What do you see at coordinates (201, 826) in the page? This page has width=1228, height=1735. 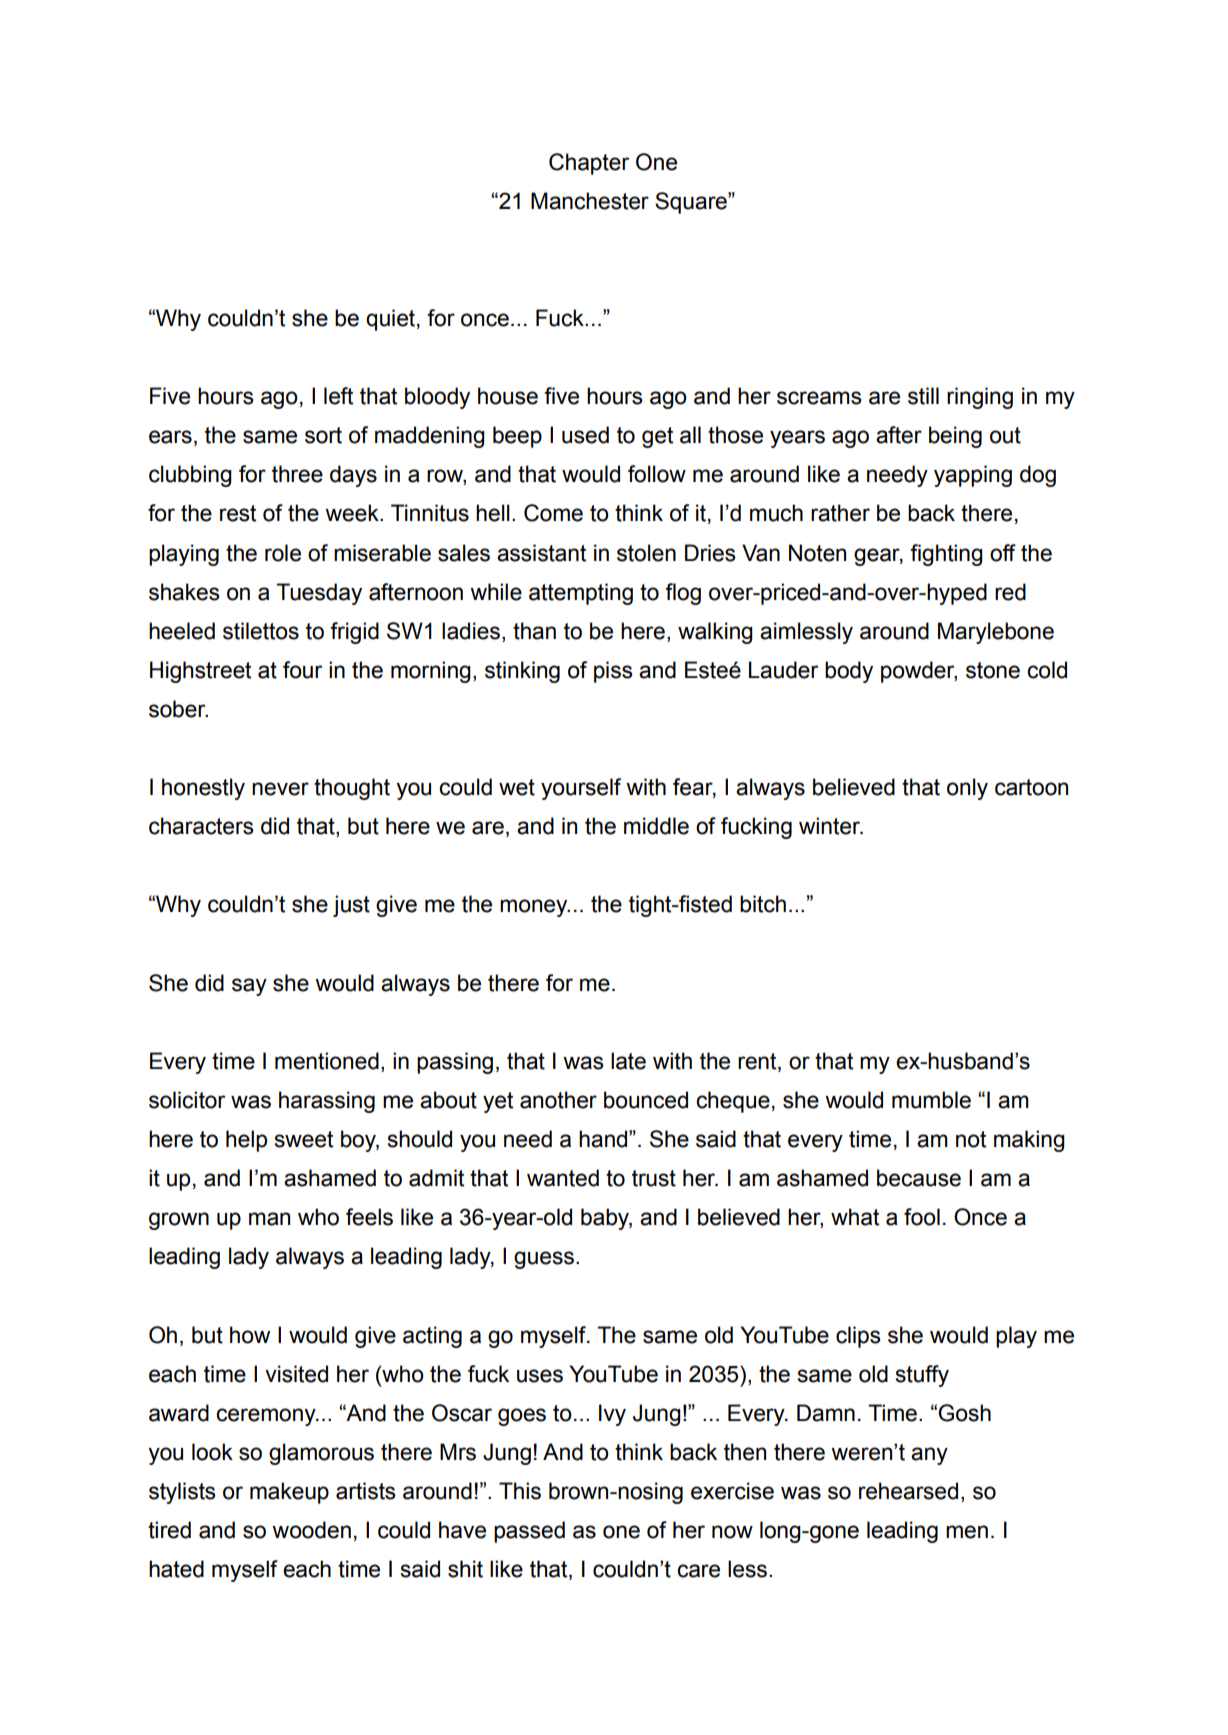 I see `characters` at bounding box center [201, 826].
